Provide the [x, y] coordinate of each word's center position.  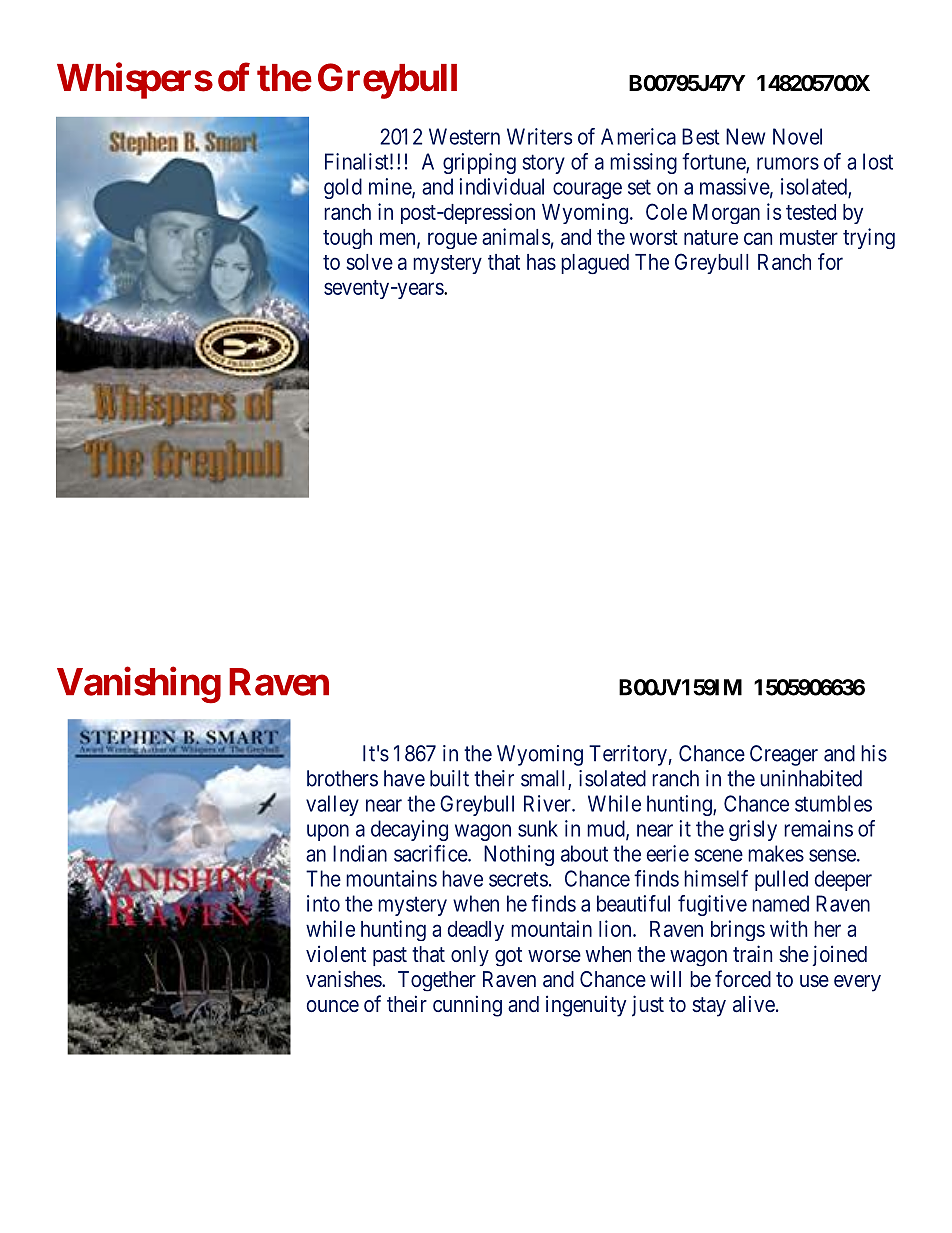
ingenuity [586, 1006]
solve [369, 262]
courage [587, 190]
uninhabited [811, 778]
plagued [595, 264]
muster [809, 237]
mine [391, 187]
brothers [342, 778]
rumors [788, 163]
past [390, 956]
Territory [628, 755]
